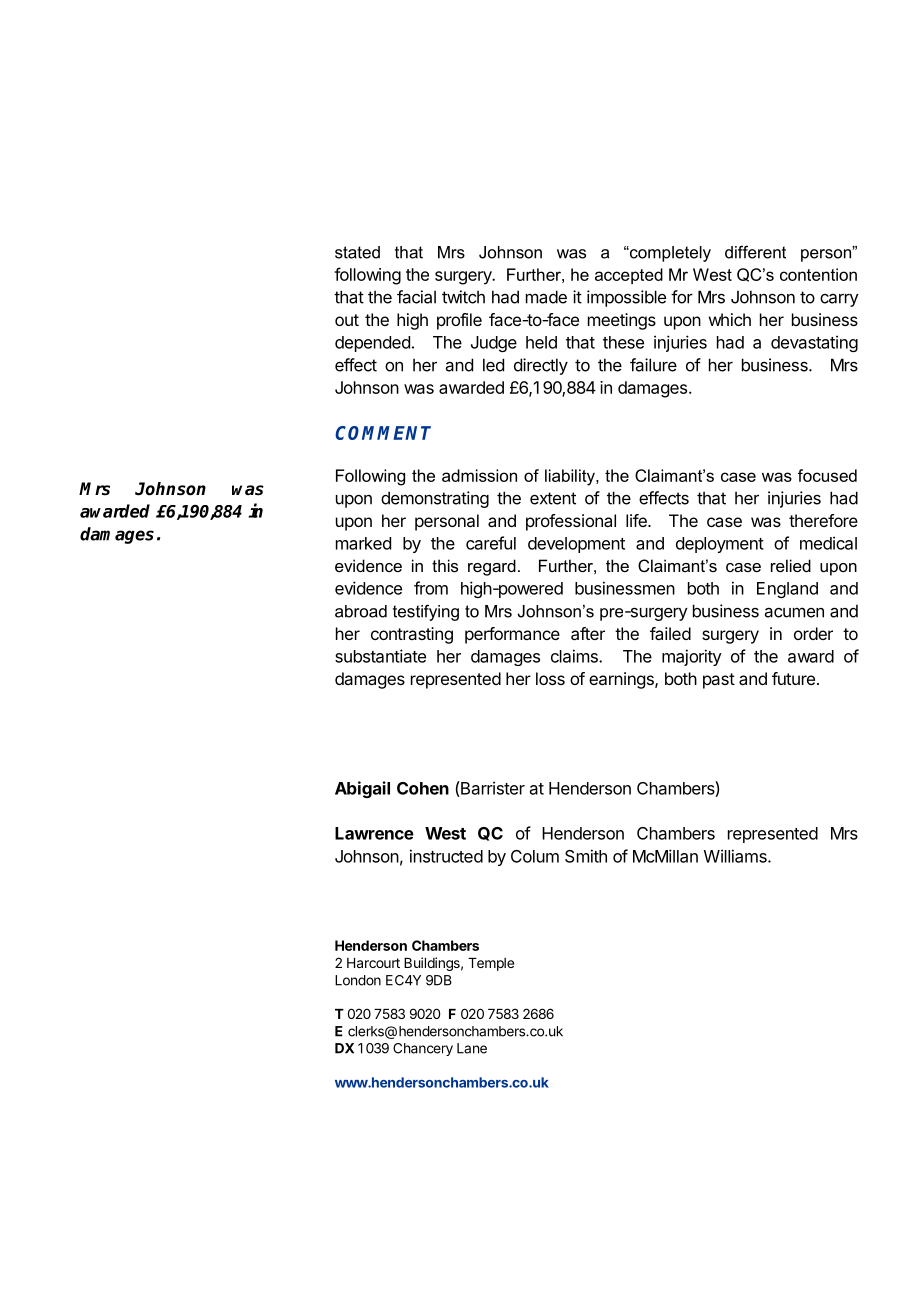 This screenshot has height=1308, width=924. What do you see at coordinates (793, 678) in the screenshot?
I see `future` at bounding box center [793, 678].
